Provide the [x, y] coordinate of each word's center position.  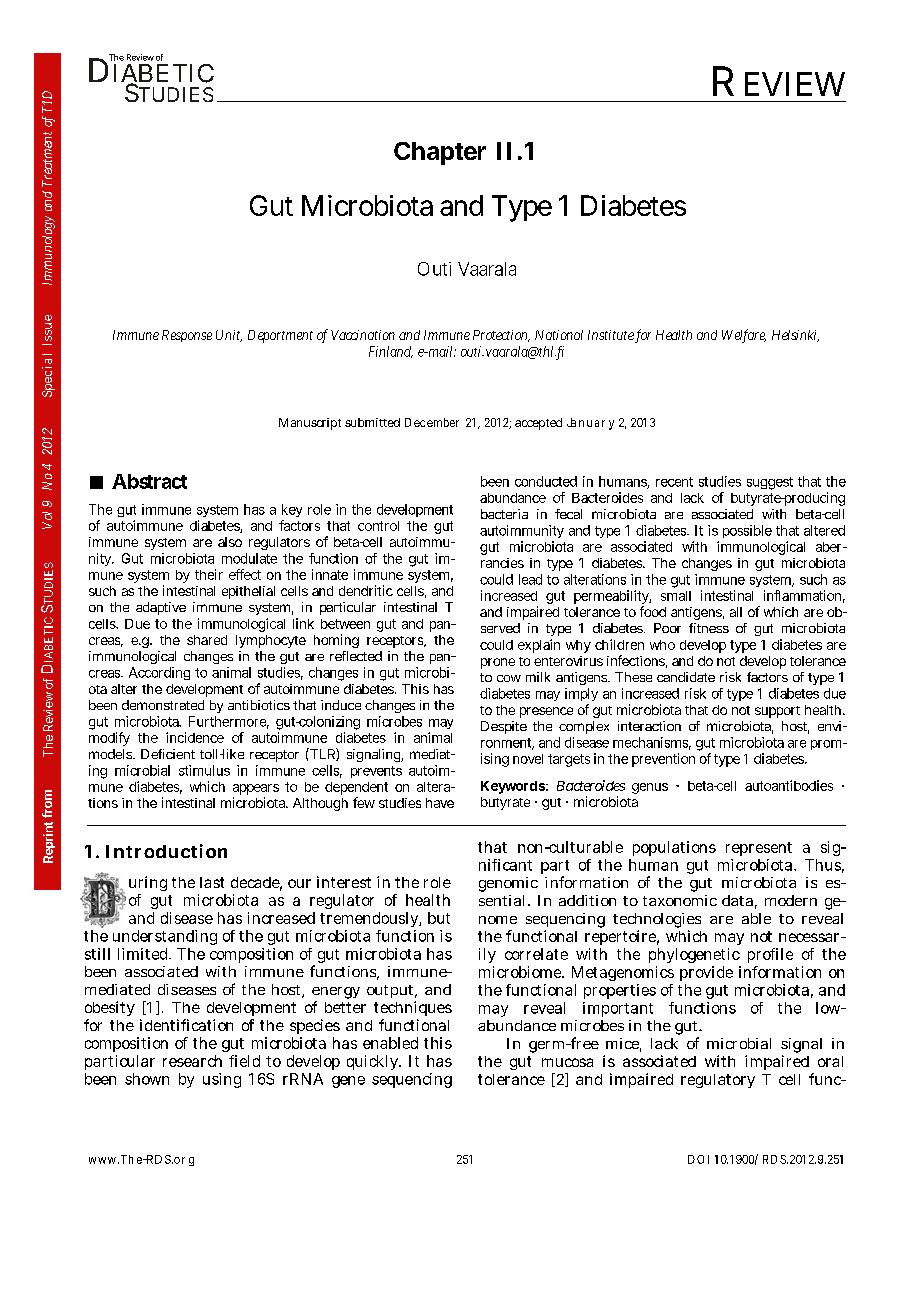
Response [187, 336]
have [440, 803]
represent [759, 849]
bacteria [504, 514]
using [222, 1080]
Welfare [744, 336]
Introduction [166, 851]
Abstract [149, 481]
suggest [770, 483]
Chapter [440, 153]
